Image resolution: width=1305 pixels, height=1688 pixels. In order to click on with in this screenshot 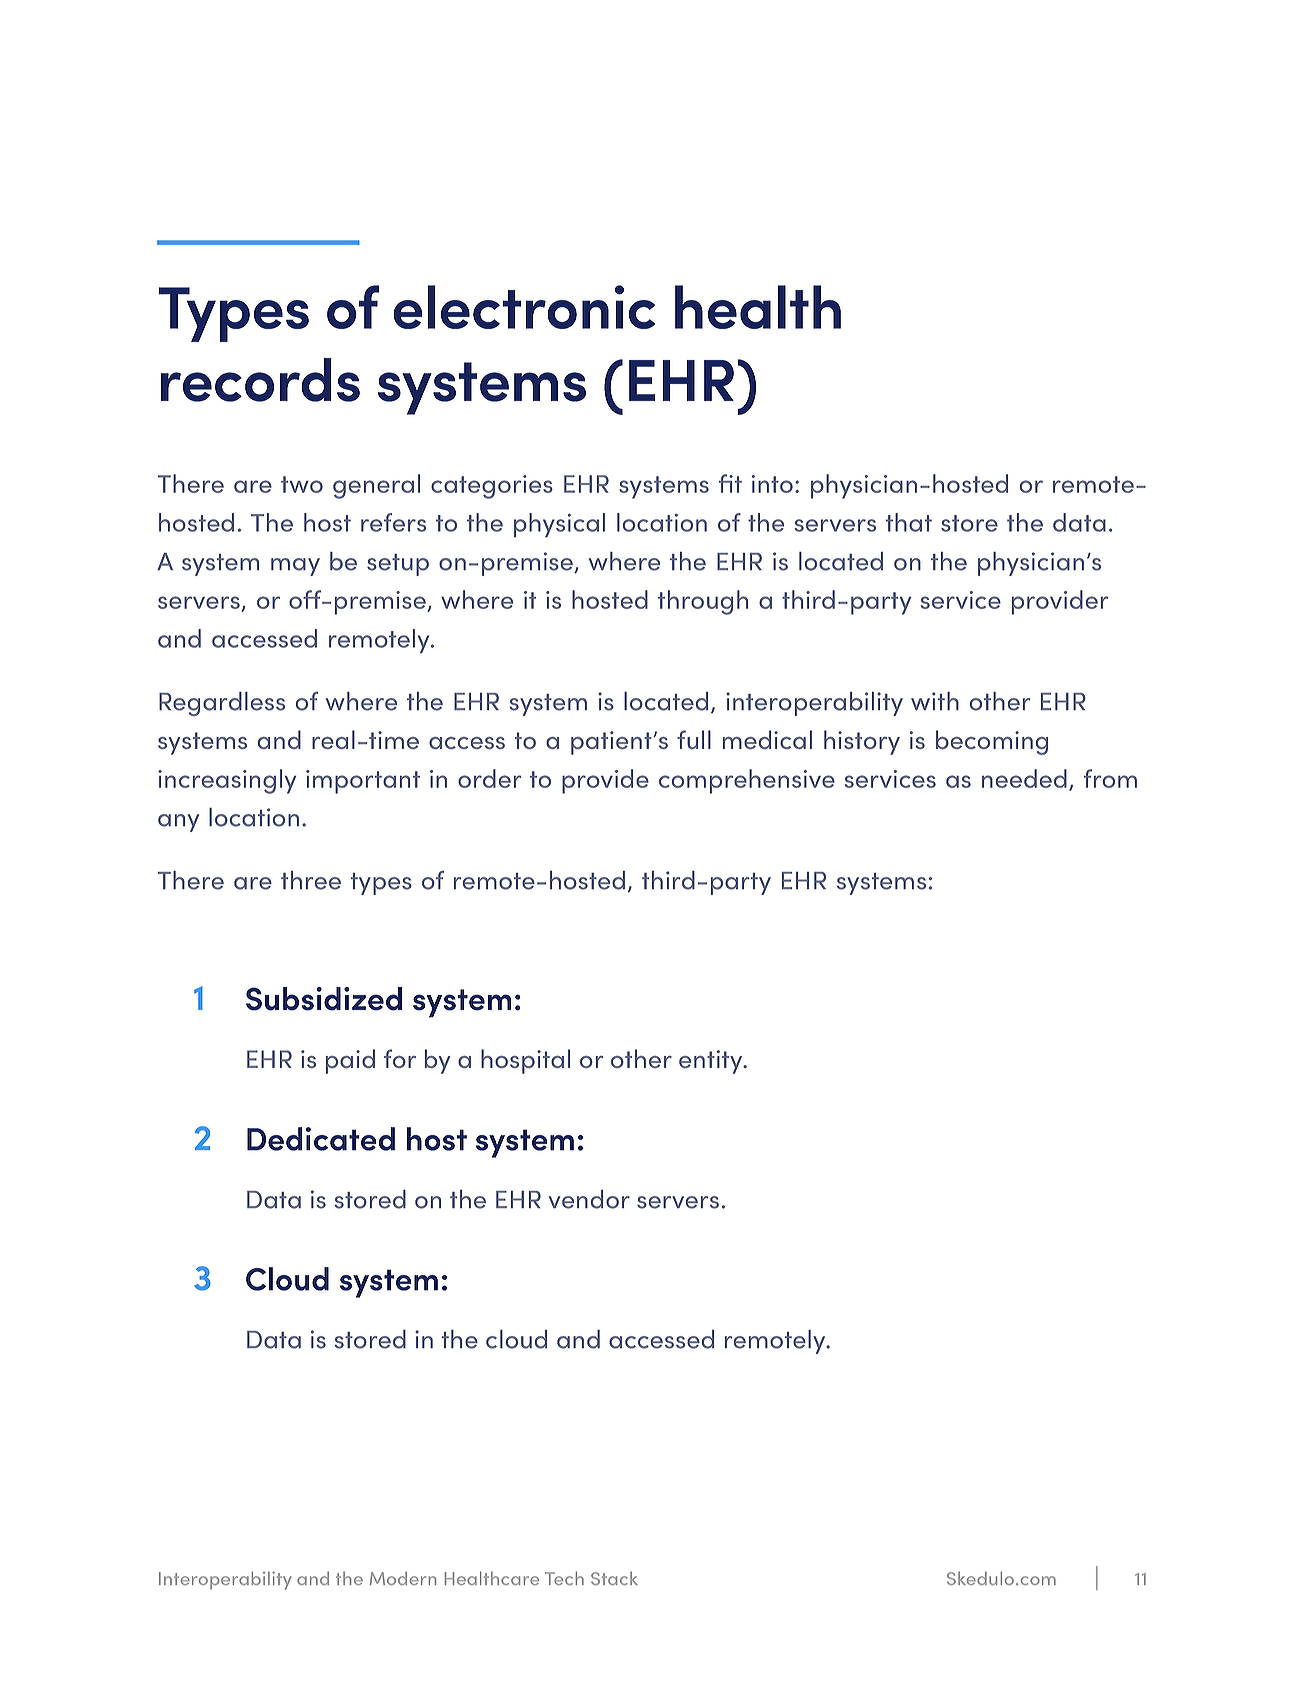, I will do `click(935, 701)`.
